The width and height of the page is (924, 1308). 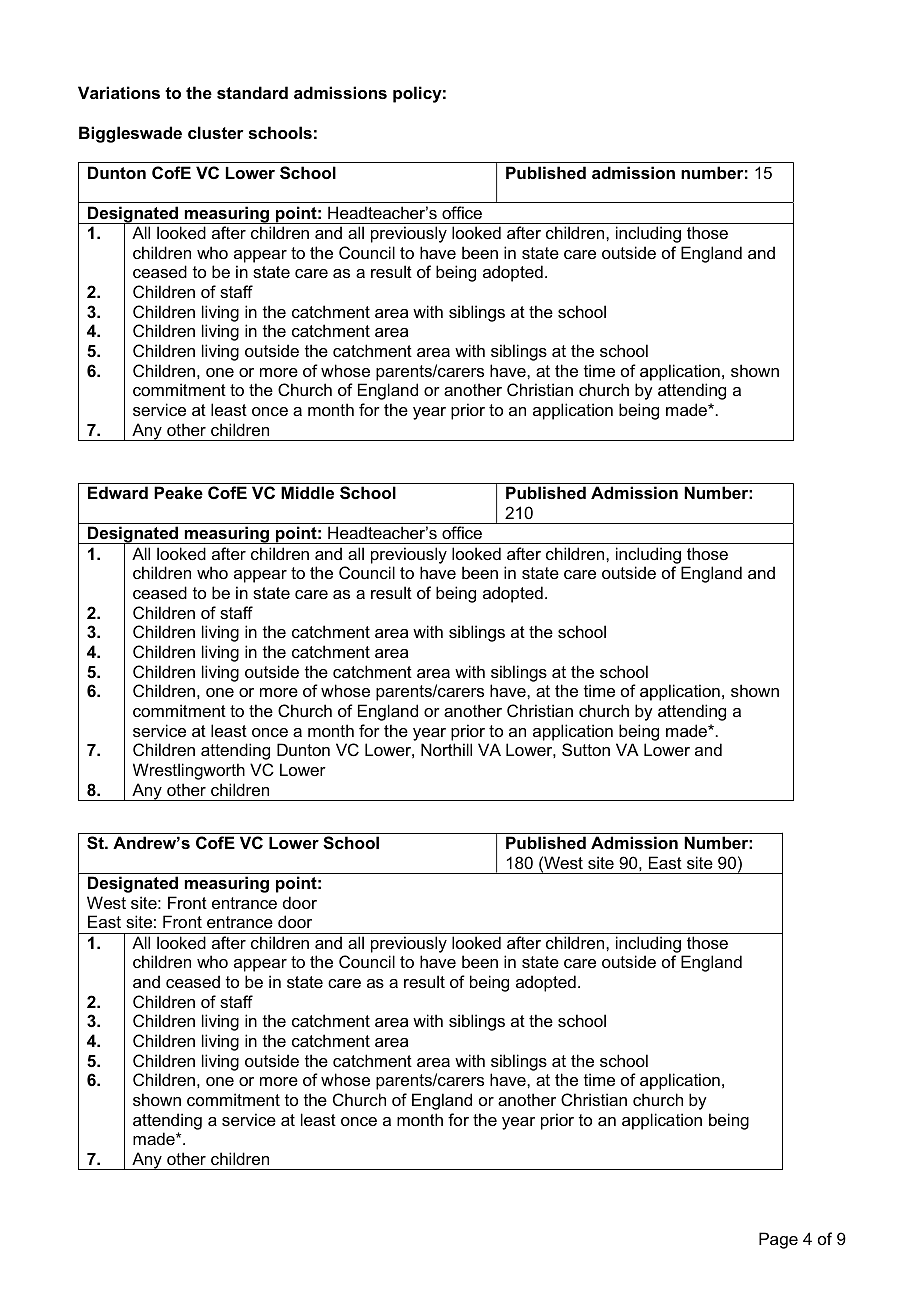 What do you see at coordinates (216, 132) in the page?
I see `cluster` at bounding box center [216, 132].
